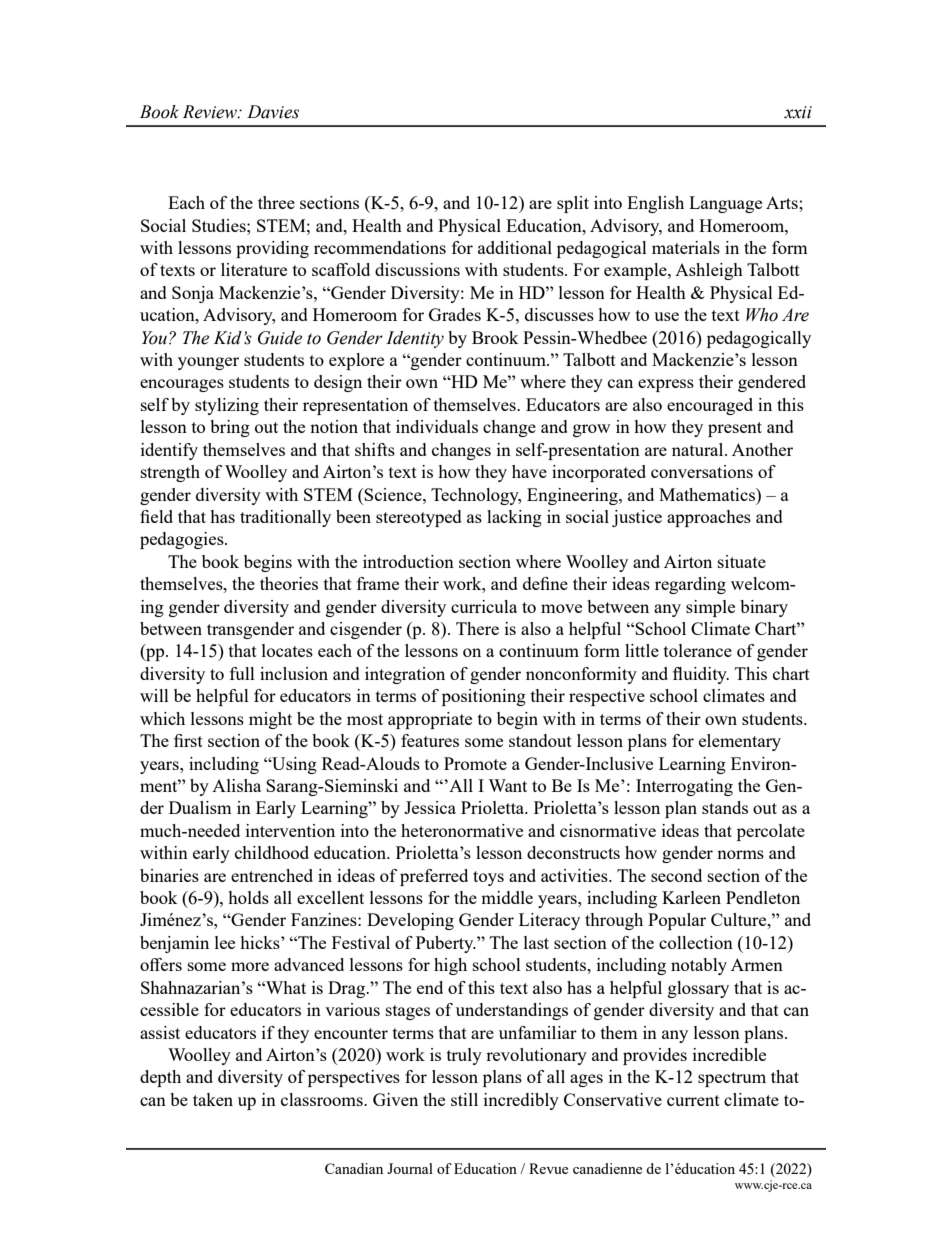 The image size is (952, 1233). I want to click on Alisha, so click(236, 785).
